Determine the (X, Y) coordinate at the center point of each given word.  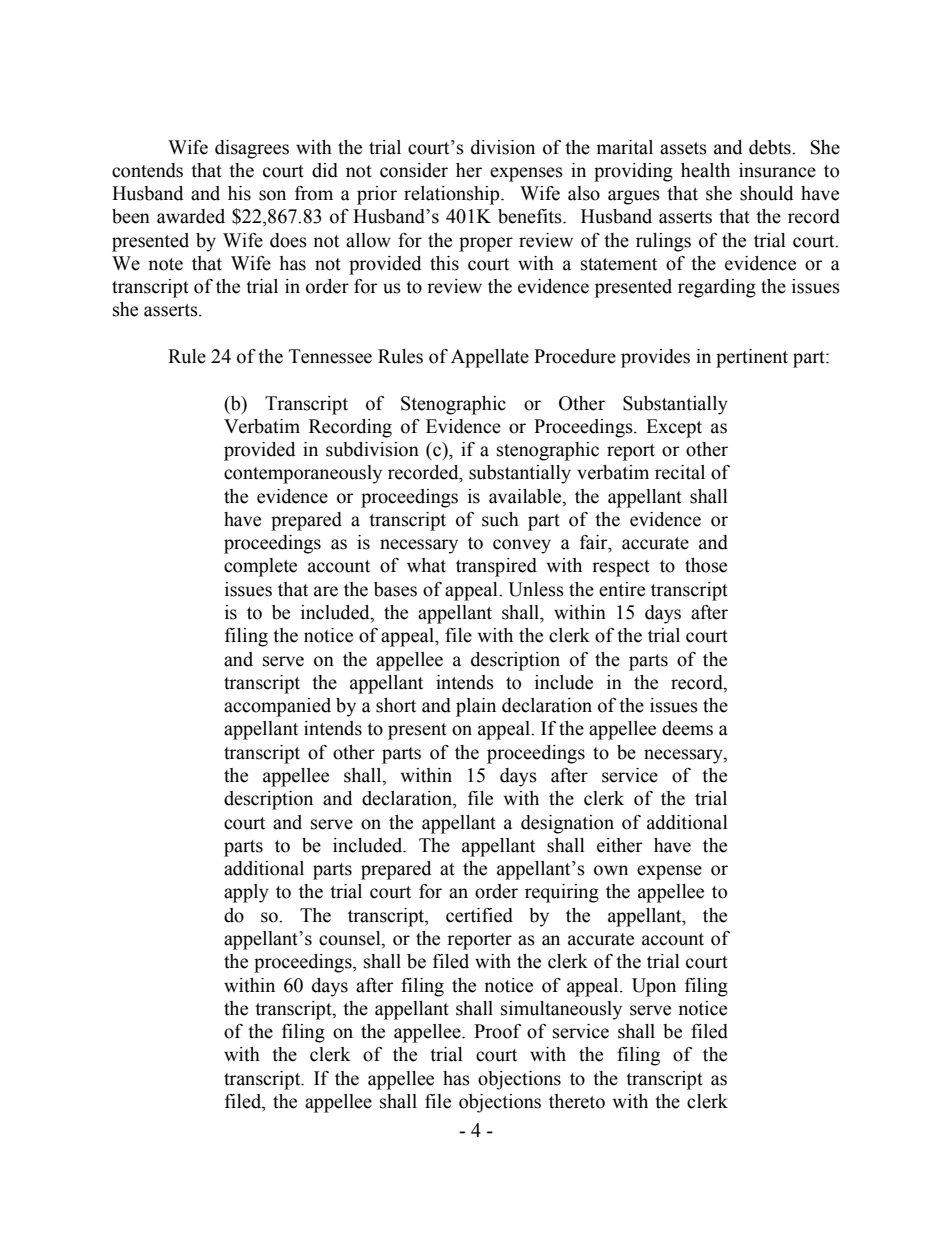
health (705, 170)
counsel (351, 939)
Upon (654, 987)
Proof (497, 1031)
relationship (453, 195)
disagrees (252, 149)
